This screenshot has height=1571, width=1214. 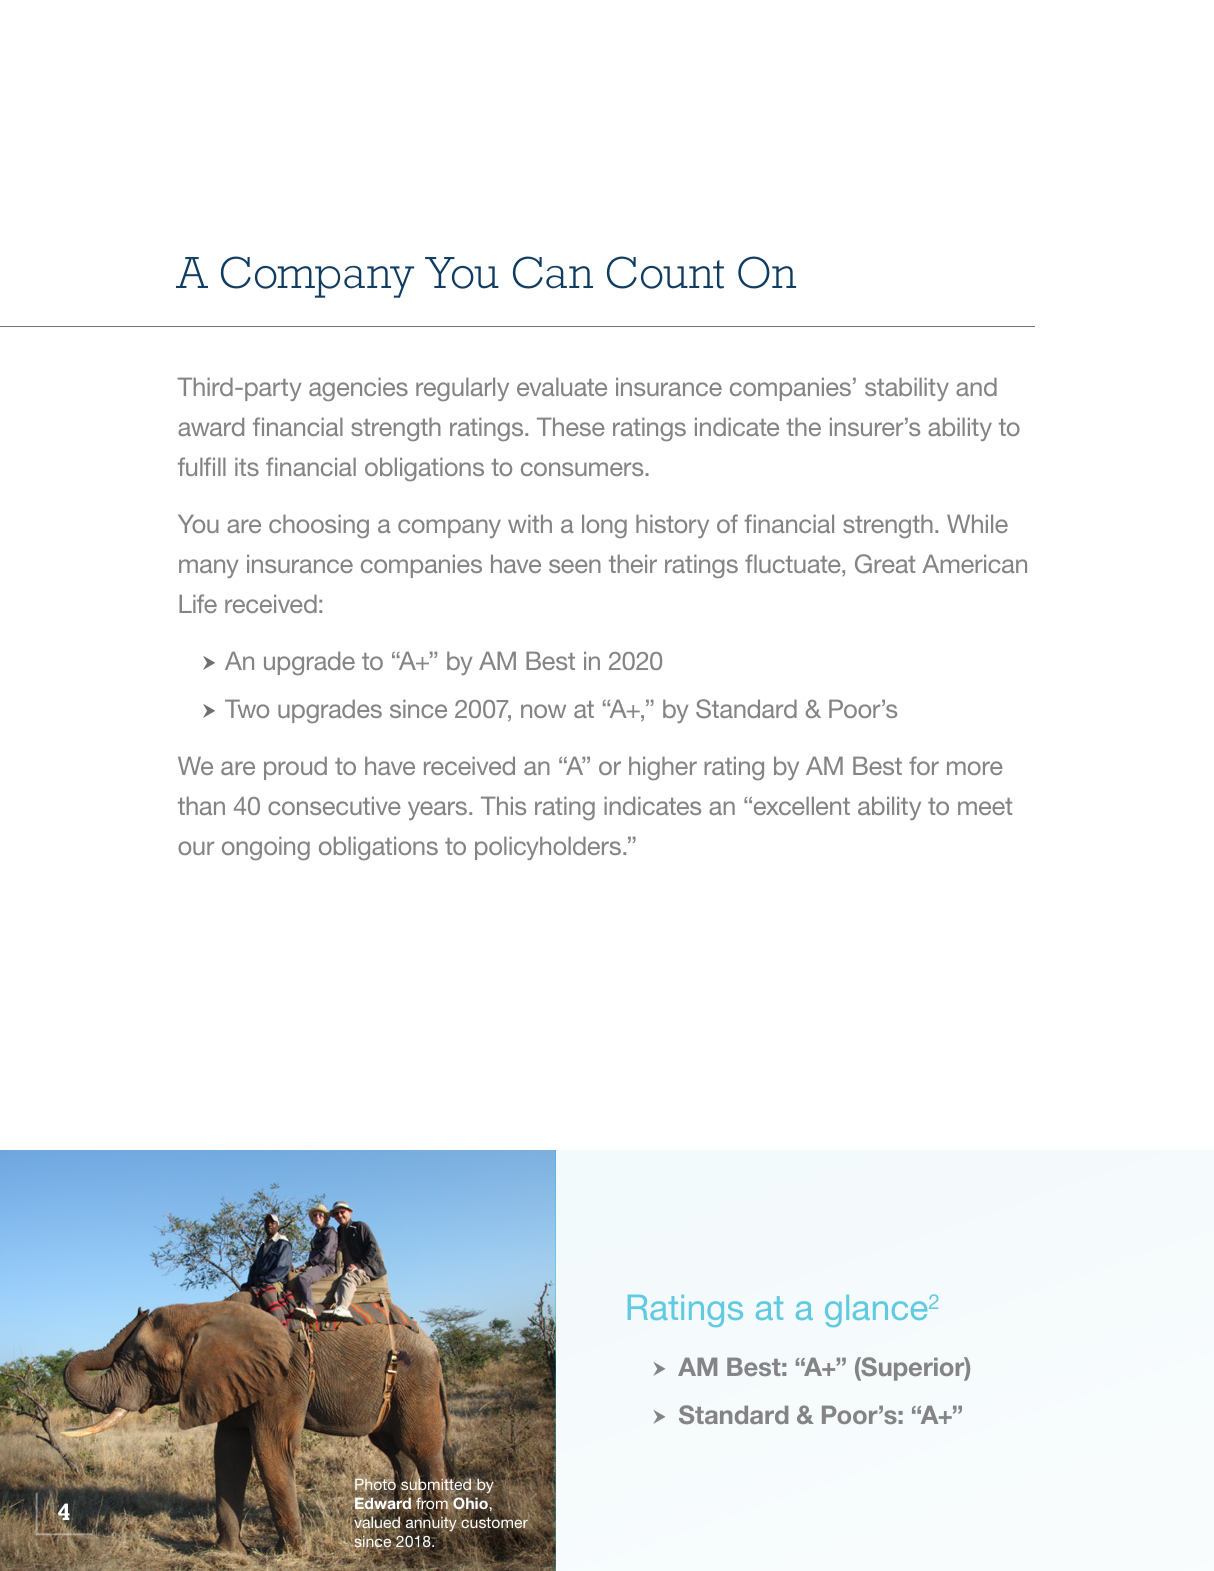 What do you see at coordinates (549, 848) in the screenshot?
I see `policyholders` at bounding box center [549, 848].
